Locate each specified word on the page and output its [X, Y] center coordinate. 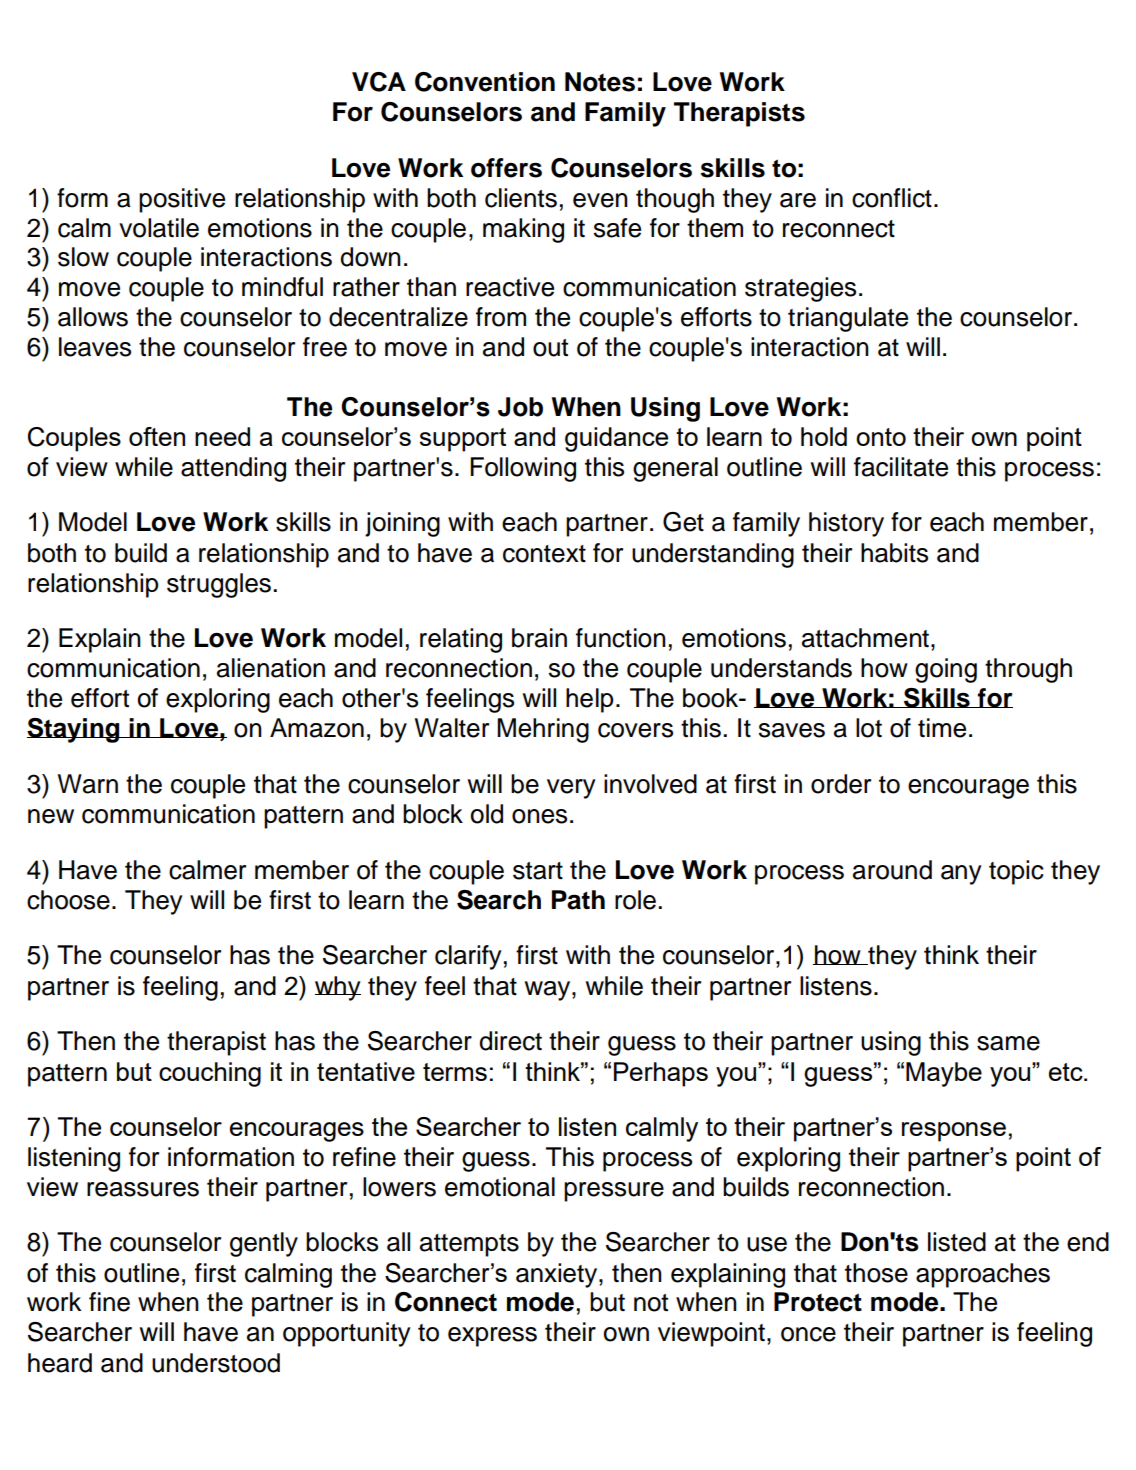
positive [182, 200]
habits [894, 553]
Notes [600, 82]
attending [233, 469]
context [544, 554]
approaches [983, 1275]
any [961, 875]
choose [68, 900]
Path [578, 900]
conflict [892, 198]
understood [216, 1363]
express [492, 1337]
